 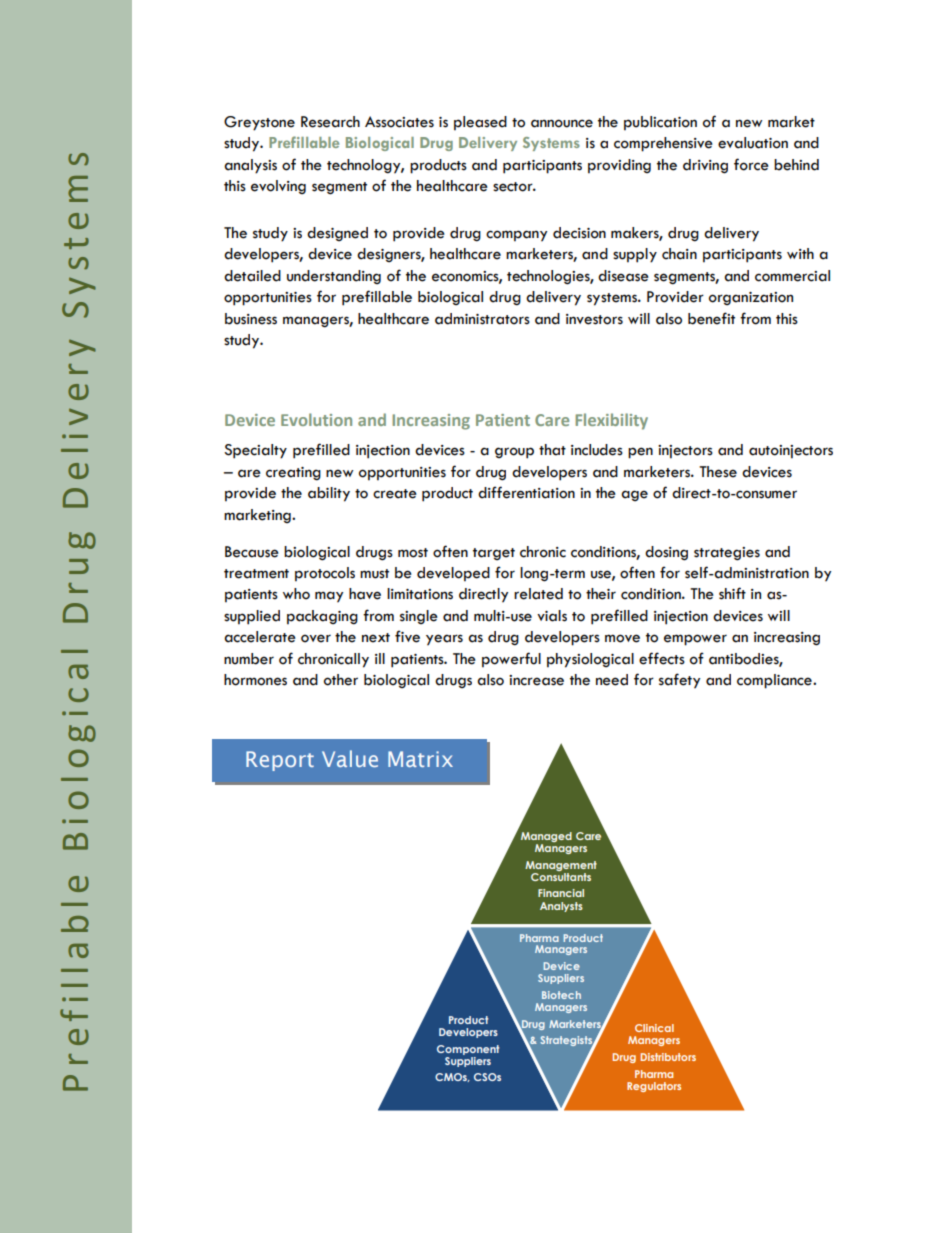 I want to click on announce, so click(x=562, y=123).
